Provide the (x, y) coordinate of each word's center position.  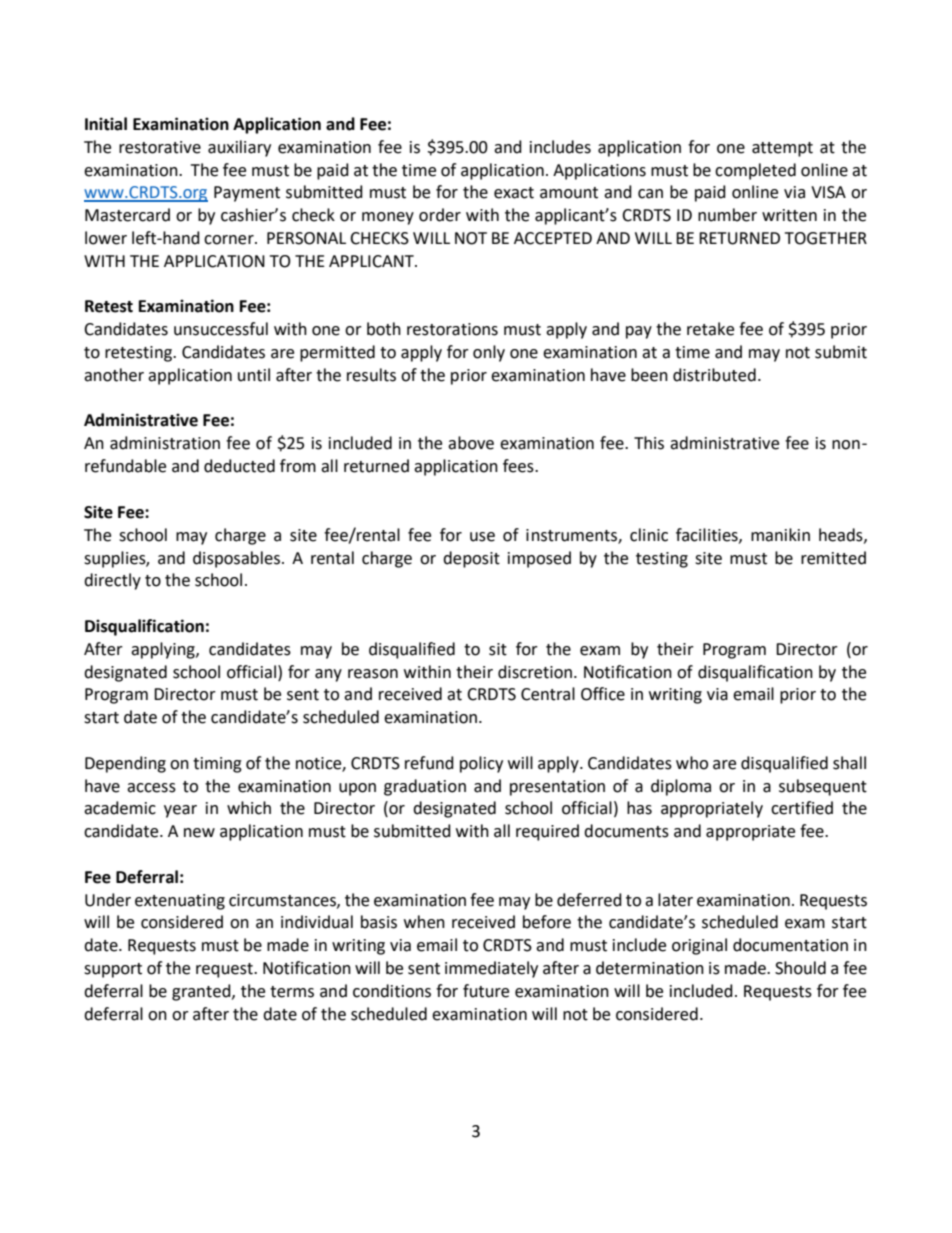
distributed (714, 375)
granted (202, 992)
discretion (535, 672)
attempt (782, 149)
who (692, 763)
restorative (160, 147)
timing (217, 765)
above (471, 443)
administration (165, 443)
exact (514, 193)
